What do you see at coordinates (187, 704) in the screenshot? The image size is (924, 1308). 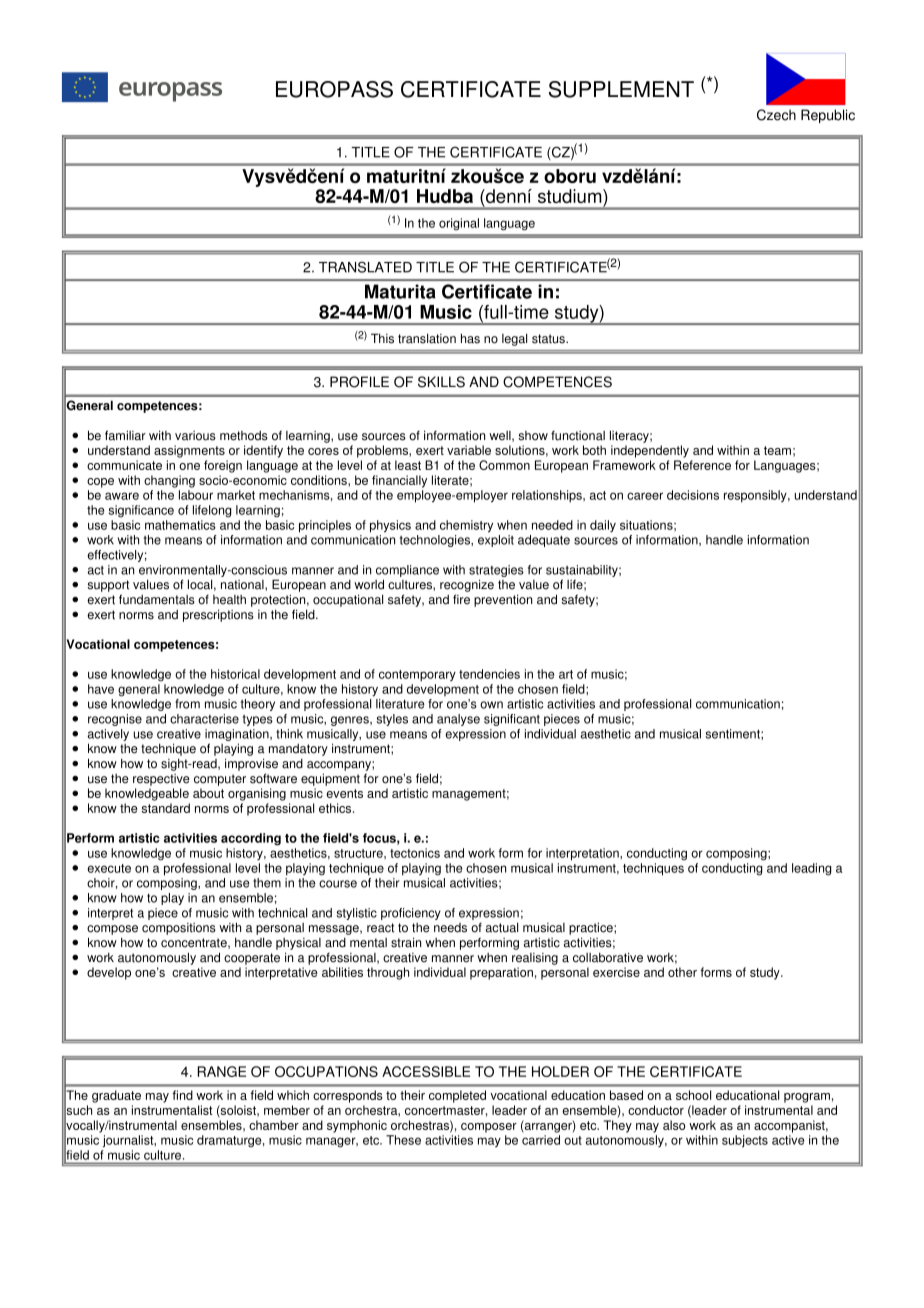 I see `from` at bounding box center [187, 704].
